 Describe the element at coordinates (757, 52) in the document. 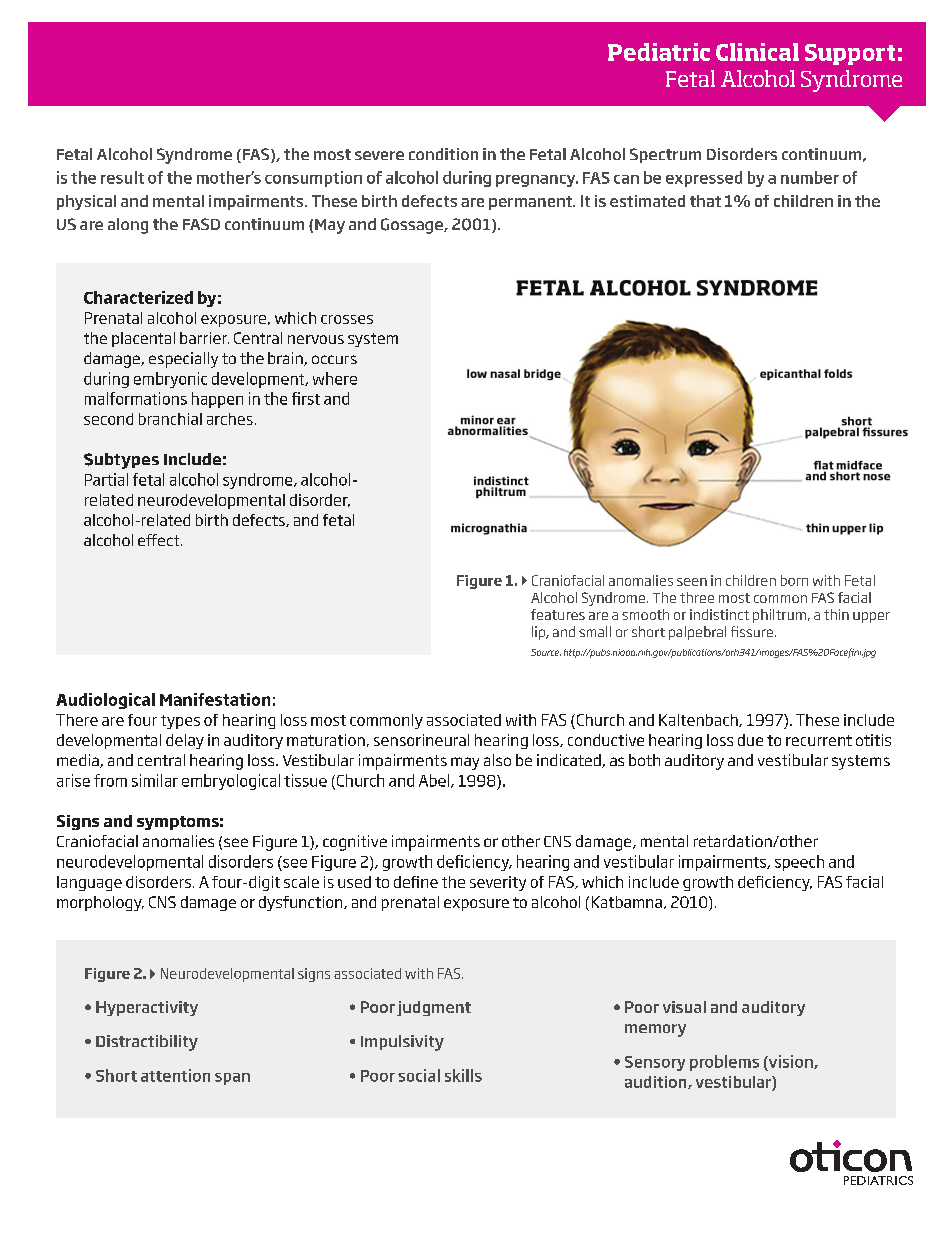

I see `Clinical` at that location.
